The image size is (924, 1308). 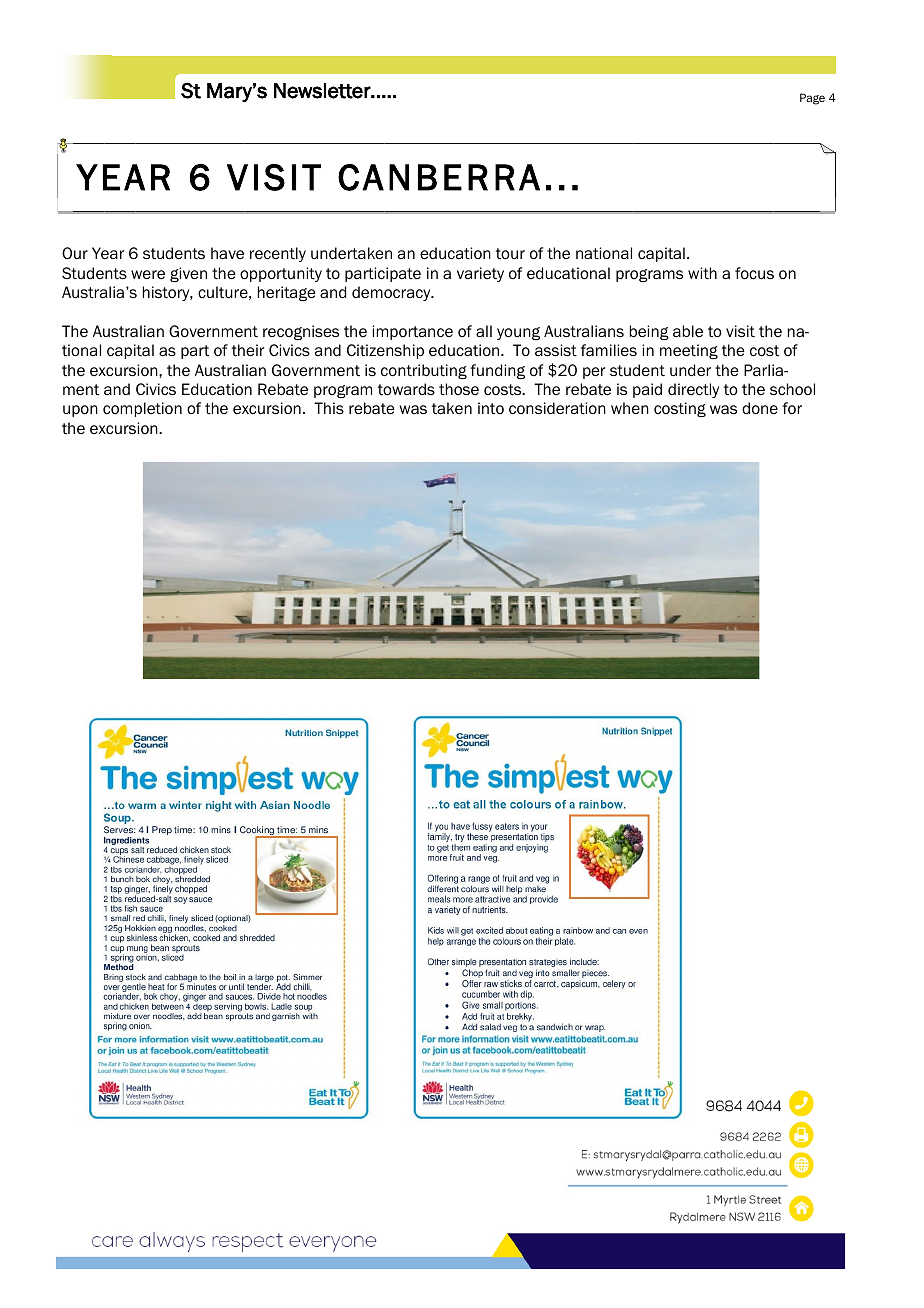 What do you see at coordinates (702, 273) in the screenshot?
I see `with` at bounding box center [702, 273].
